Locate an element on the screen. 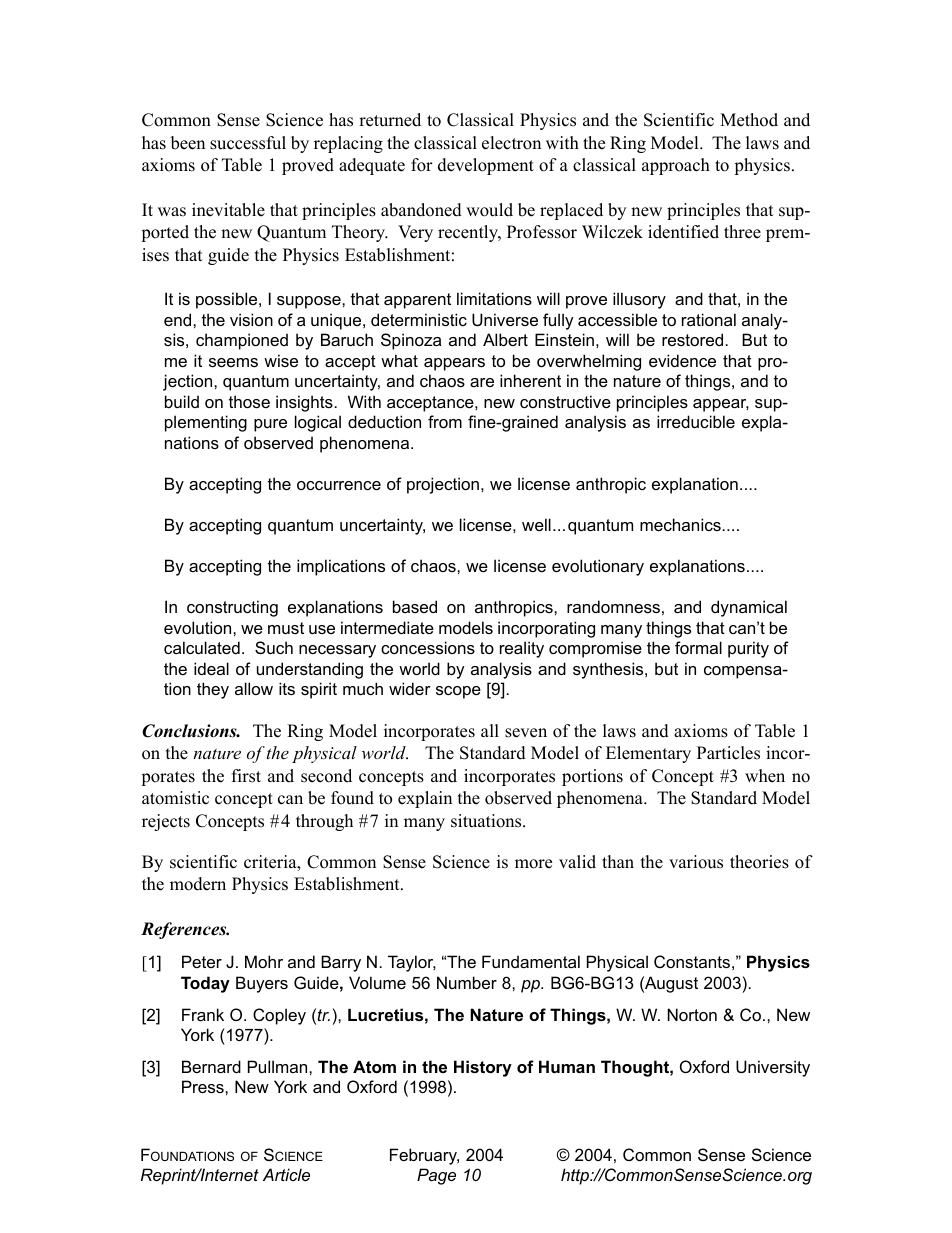 The image size is (952, 1233). mechanics is located at coordinates (680, 524).
